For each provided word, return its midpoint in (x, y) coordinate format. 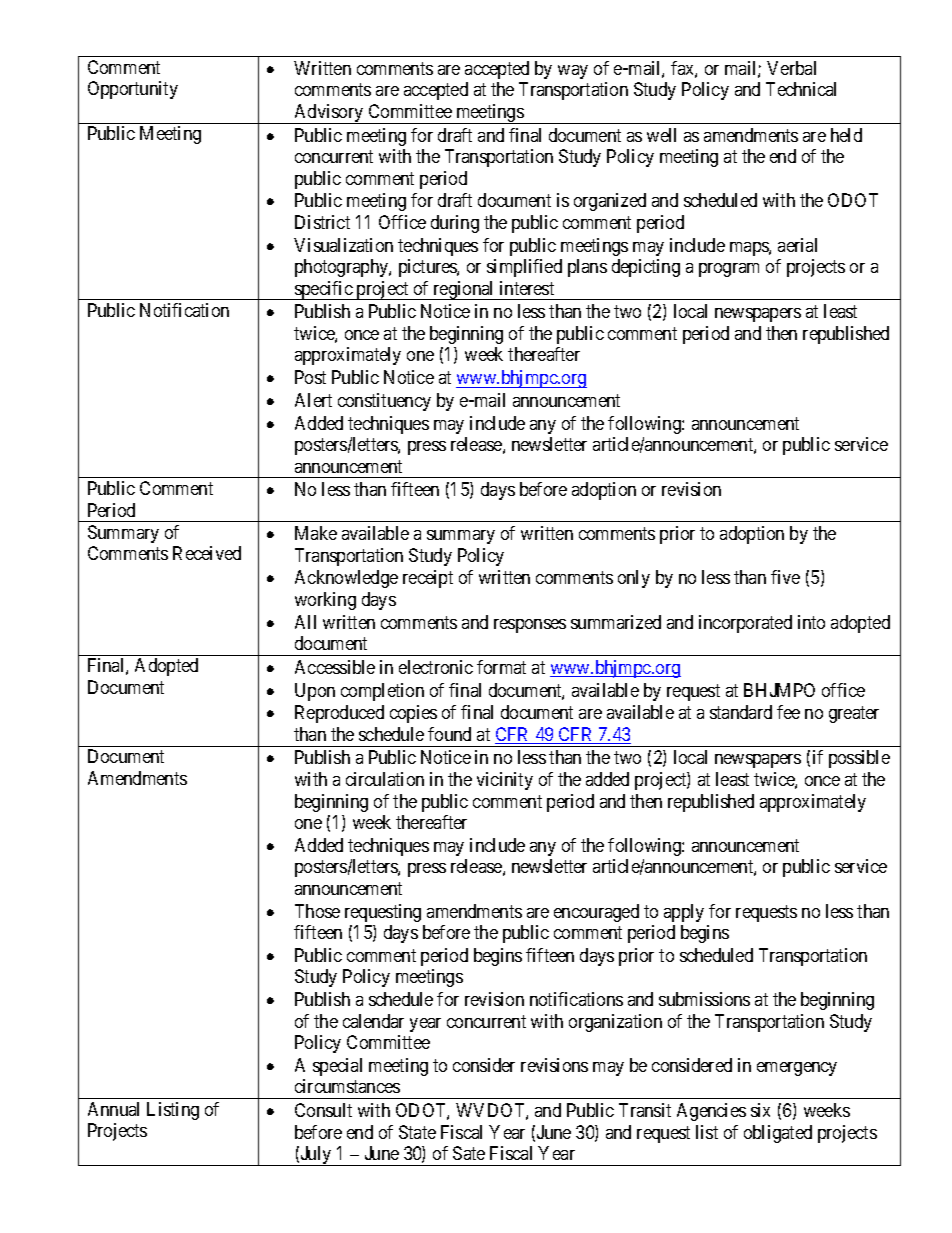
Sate (469, 1153)
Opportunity (133, 90)
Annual (113, 1109)
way (573, 72)
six (760, 1110)
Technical (801, 89)
